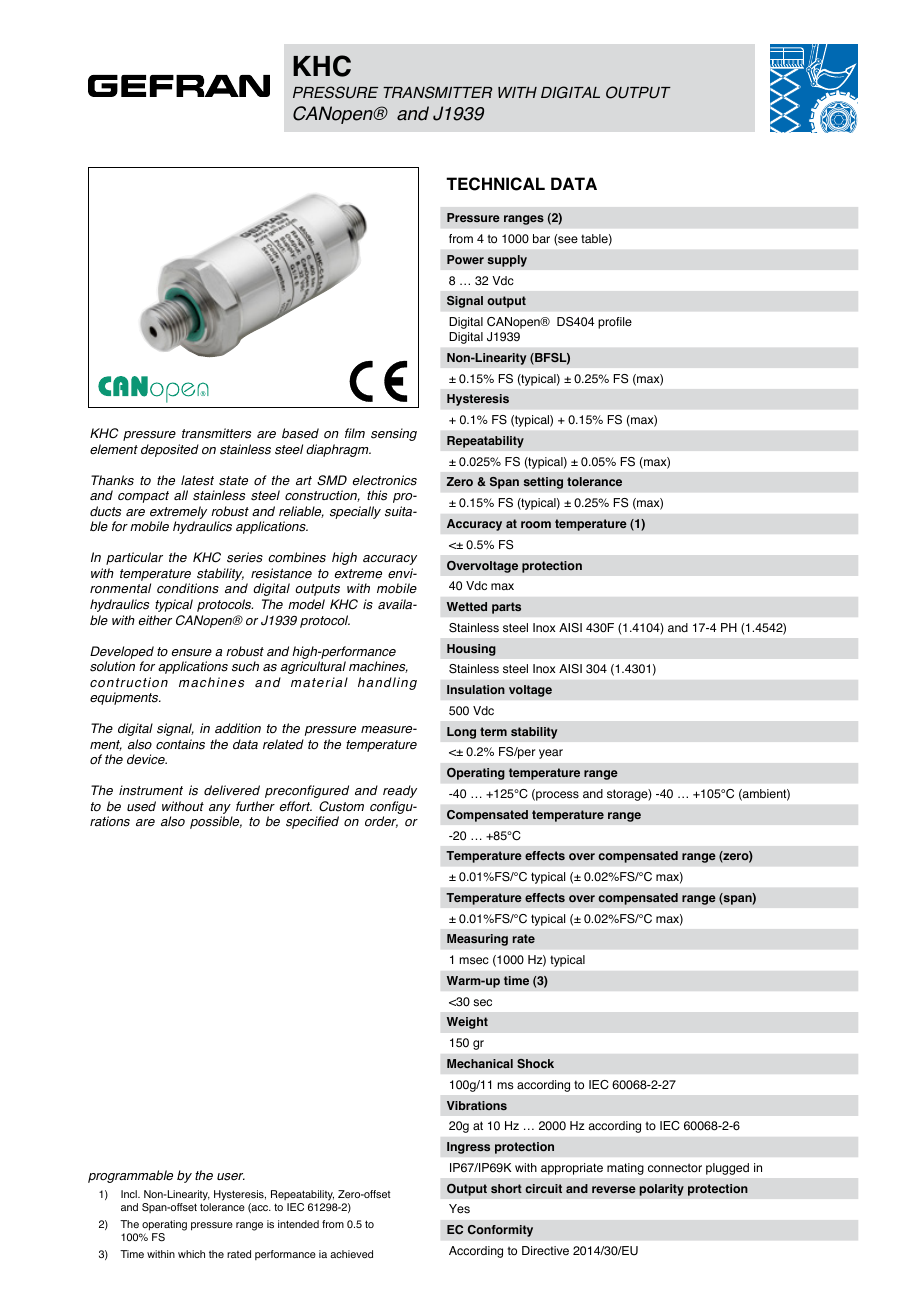 The image size is (924, 1308). What do you see at coordinates (465, 259) in the screenshot?
I see `Power` at bounding box center [465, 259].
